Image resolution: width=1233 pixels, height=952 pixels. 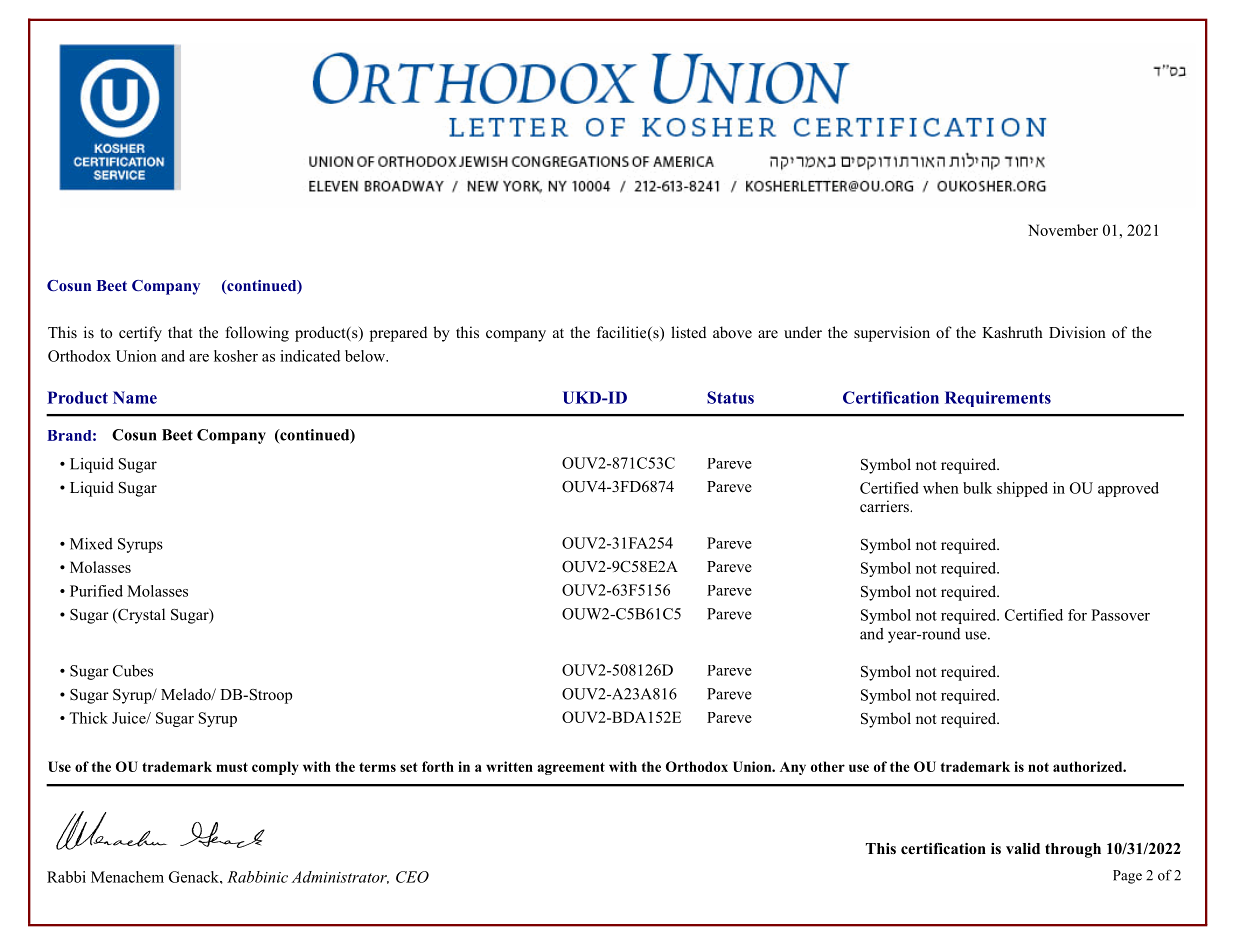 What do you see at coordinates (195, 877) in the screenshot?
I see `Genack` at bounding box center [195, 877].
